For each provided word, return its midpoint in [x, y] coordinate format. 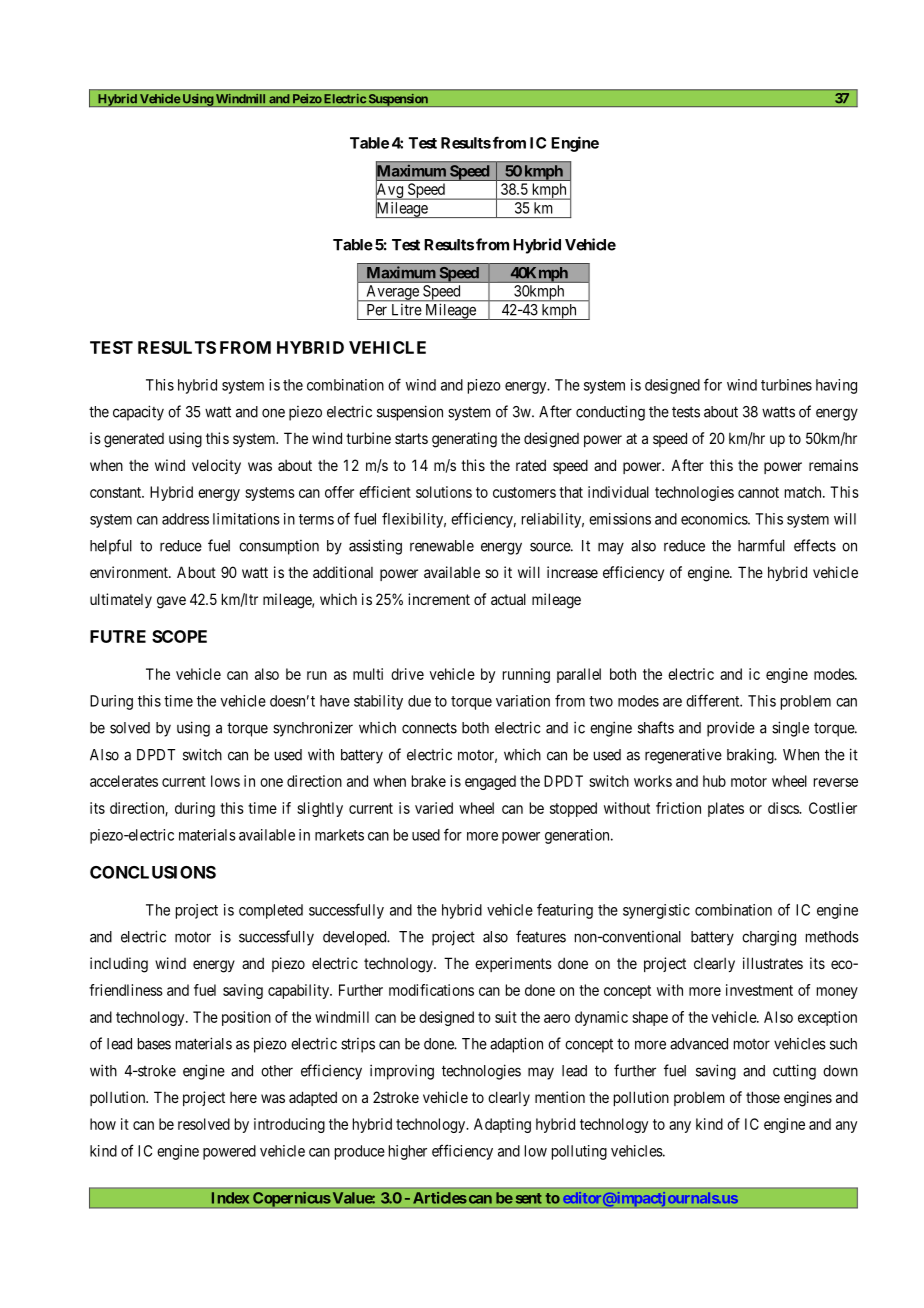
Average [392, 293]
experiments [513, 964]
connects [429, 728]
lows [225, 781]
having [836, 386]
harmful [761, 545]
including [119, 965]
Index [230, 1198]
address [185, 519]
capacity [138, 413]
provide [731, 729]
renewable [442, 546]
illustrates [773, 963]
